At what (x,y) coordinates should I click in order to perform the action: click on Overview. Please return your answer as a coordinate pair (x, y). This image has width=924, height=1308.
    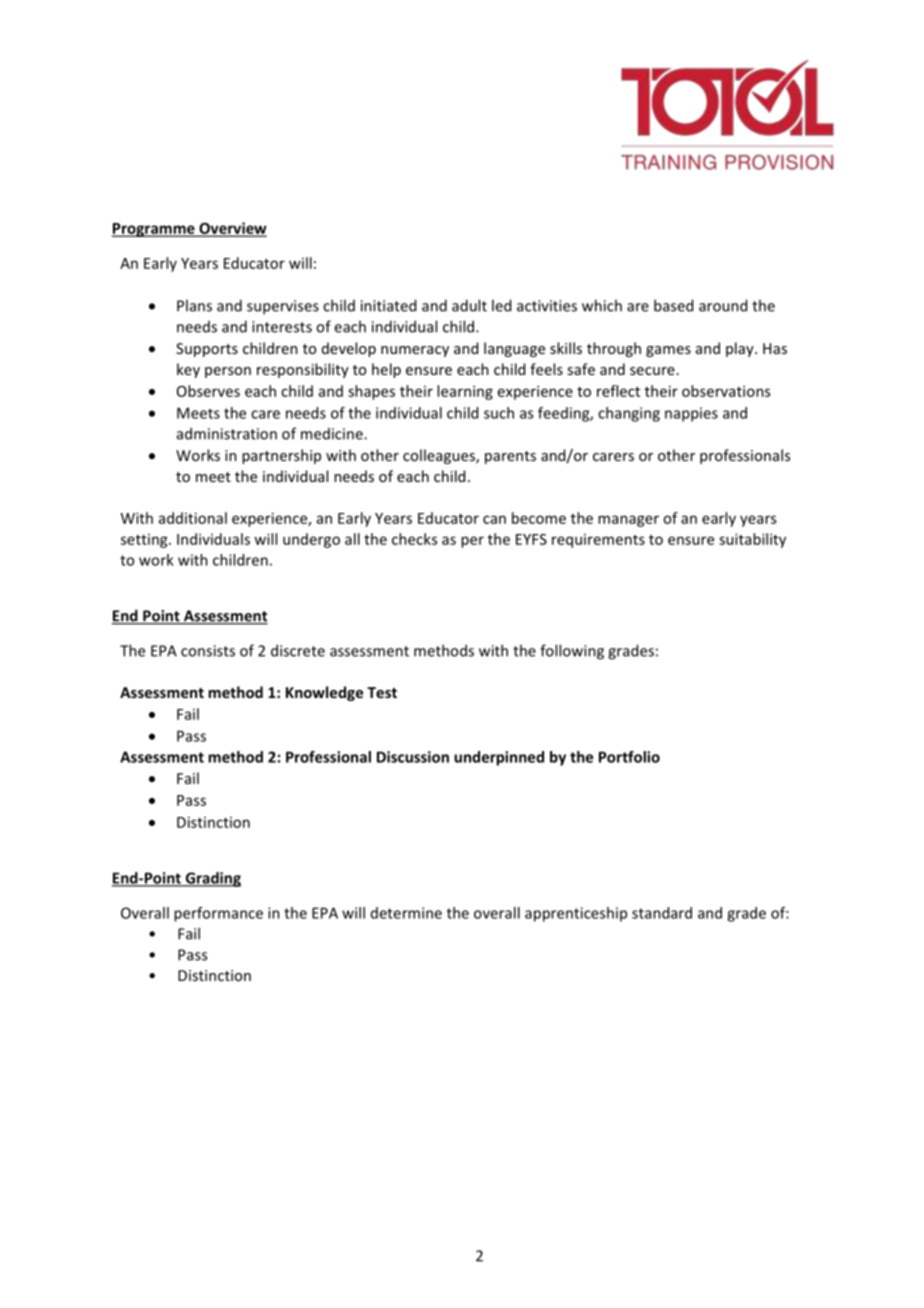
    Looking at the image, I should click on (232, 229).
